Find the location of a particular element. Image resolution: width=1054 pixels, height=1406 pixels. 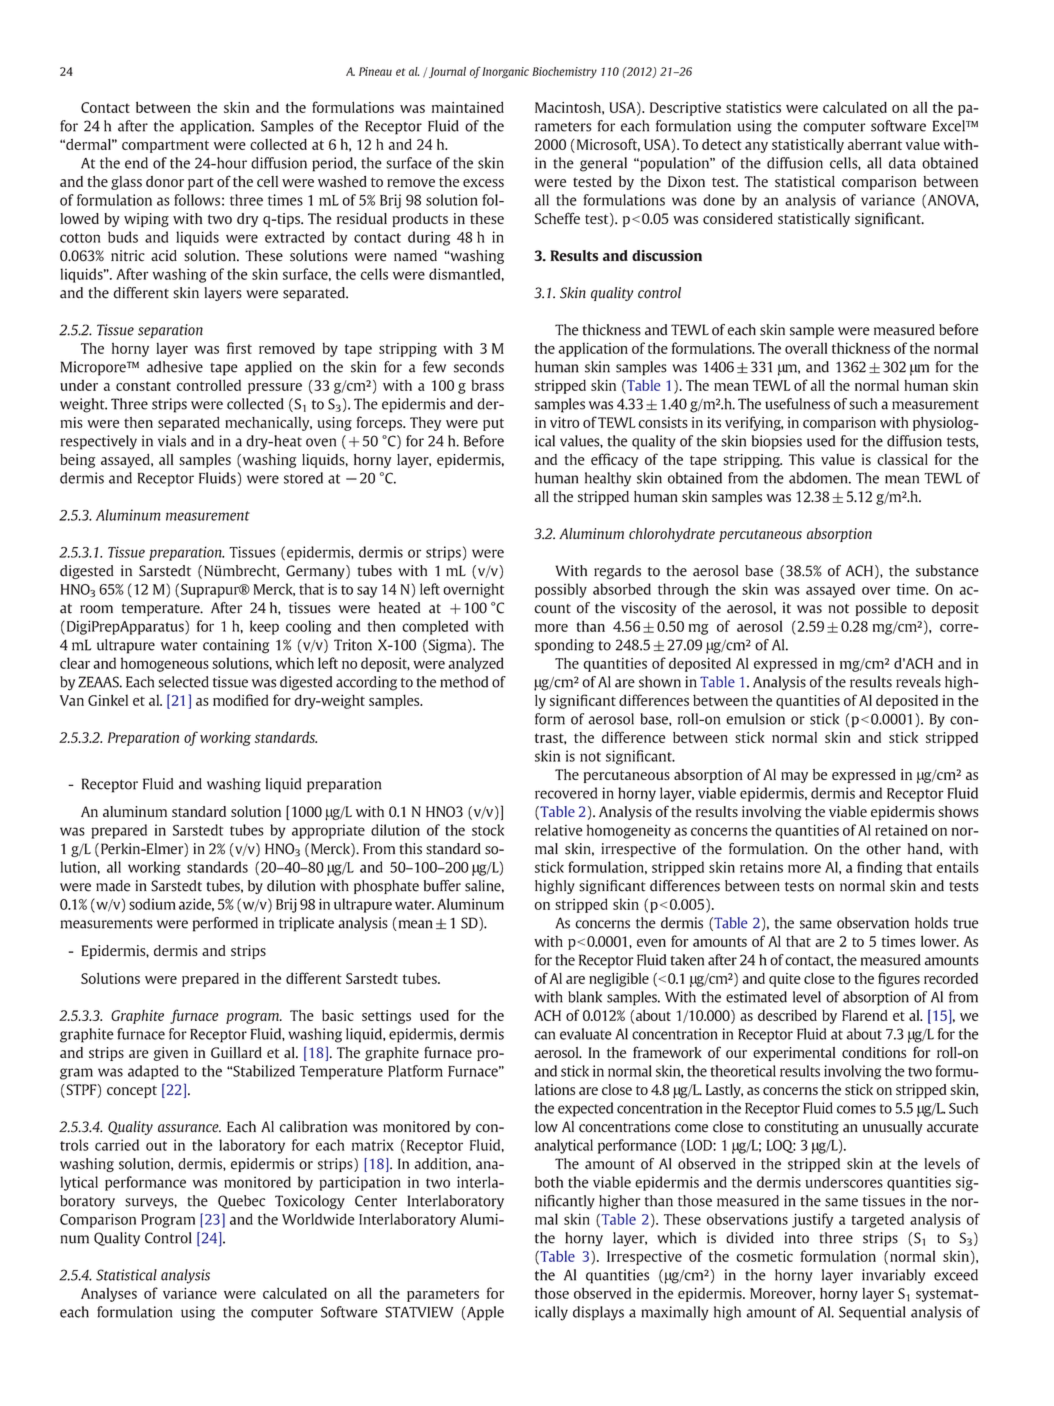

maintained is located at coordinates (468, 107).
